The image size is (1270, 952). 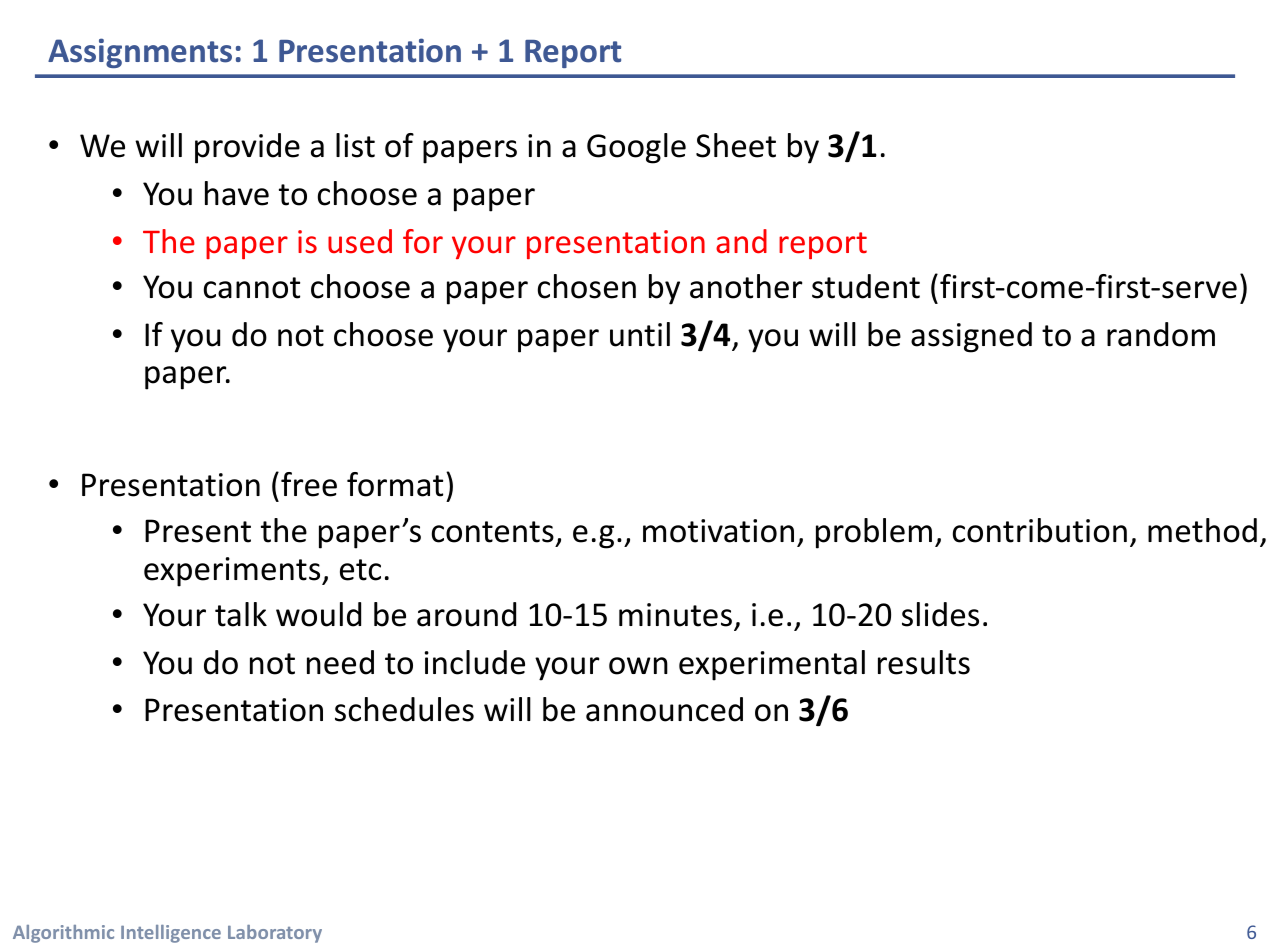 What do you see at coordinates (924, 662) in the screenshot?
I see `results` at bounding box center [924, 662].
